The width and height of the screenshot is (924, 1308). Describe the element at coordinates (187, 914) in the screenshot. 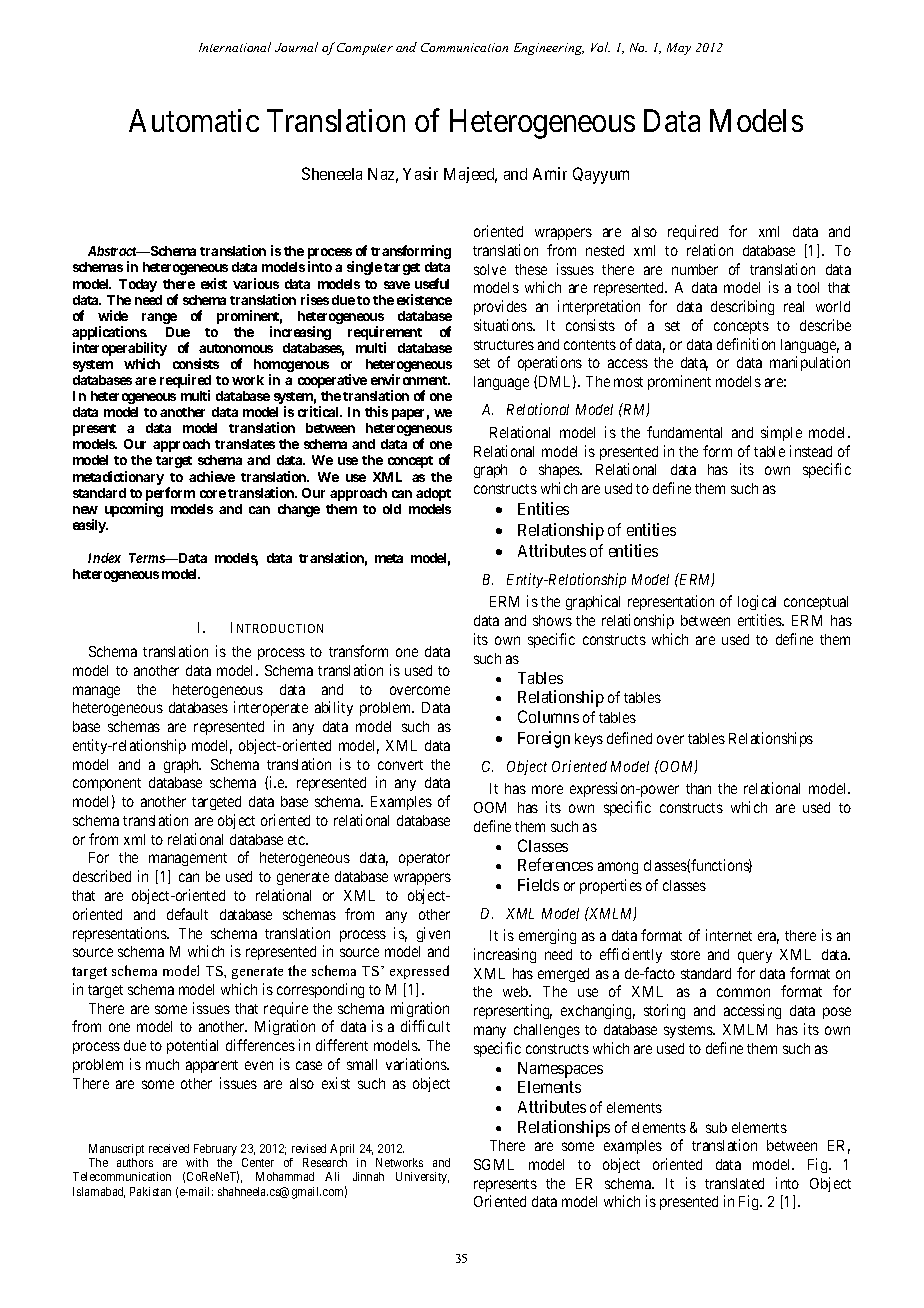

I see `default` at that location.
